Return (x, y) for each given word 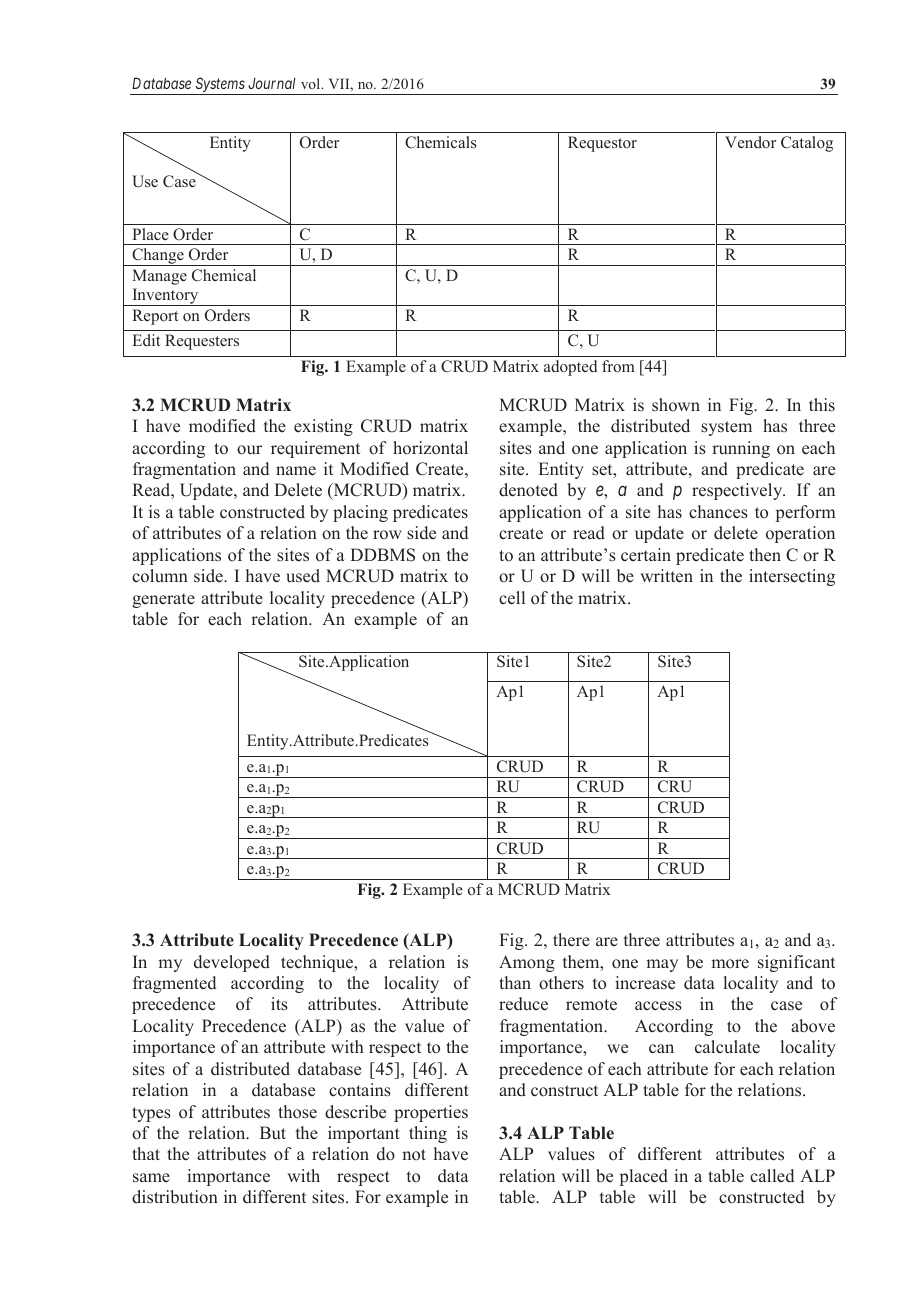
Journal (271, 83)
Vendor (750, 142)
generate (163, 600)
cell (512, 598)
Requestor (602, 144)
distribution (175, 1197)
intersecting (792, 577)
